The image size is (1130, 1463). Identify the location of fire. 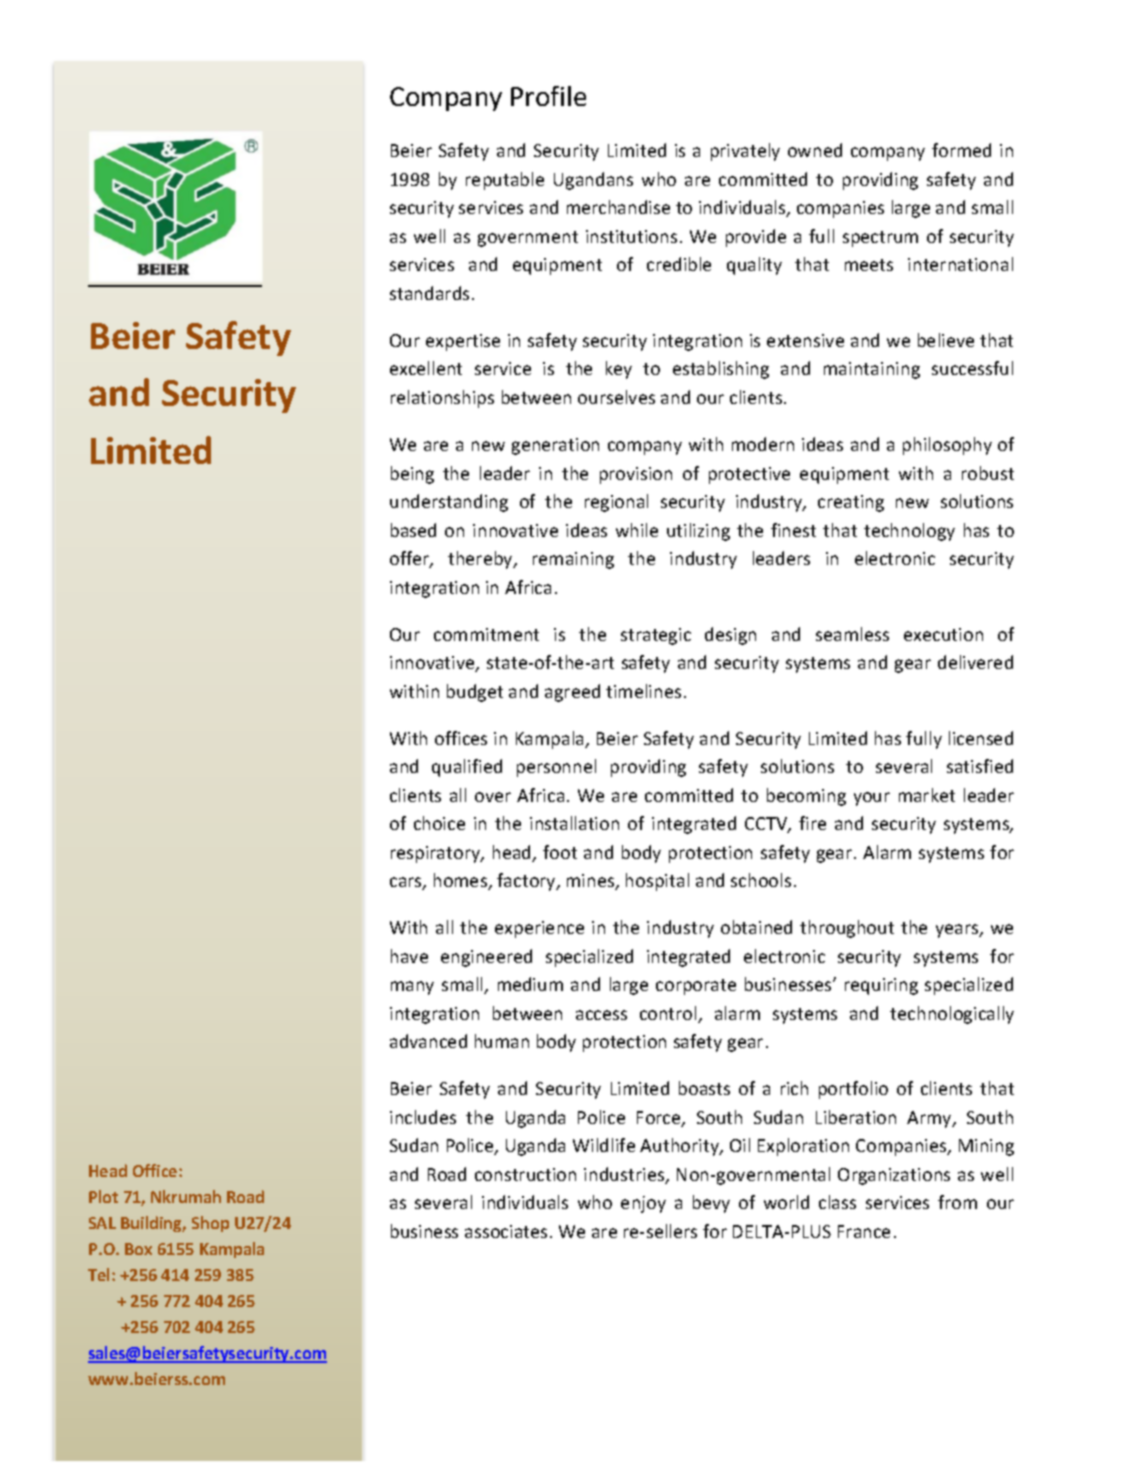
(812, 823).
